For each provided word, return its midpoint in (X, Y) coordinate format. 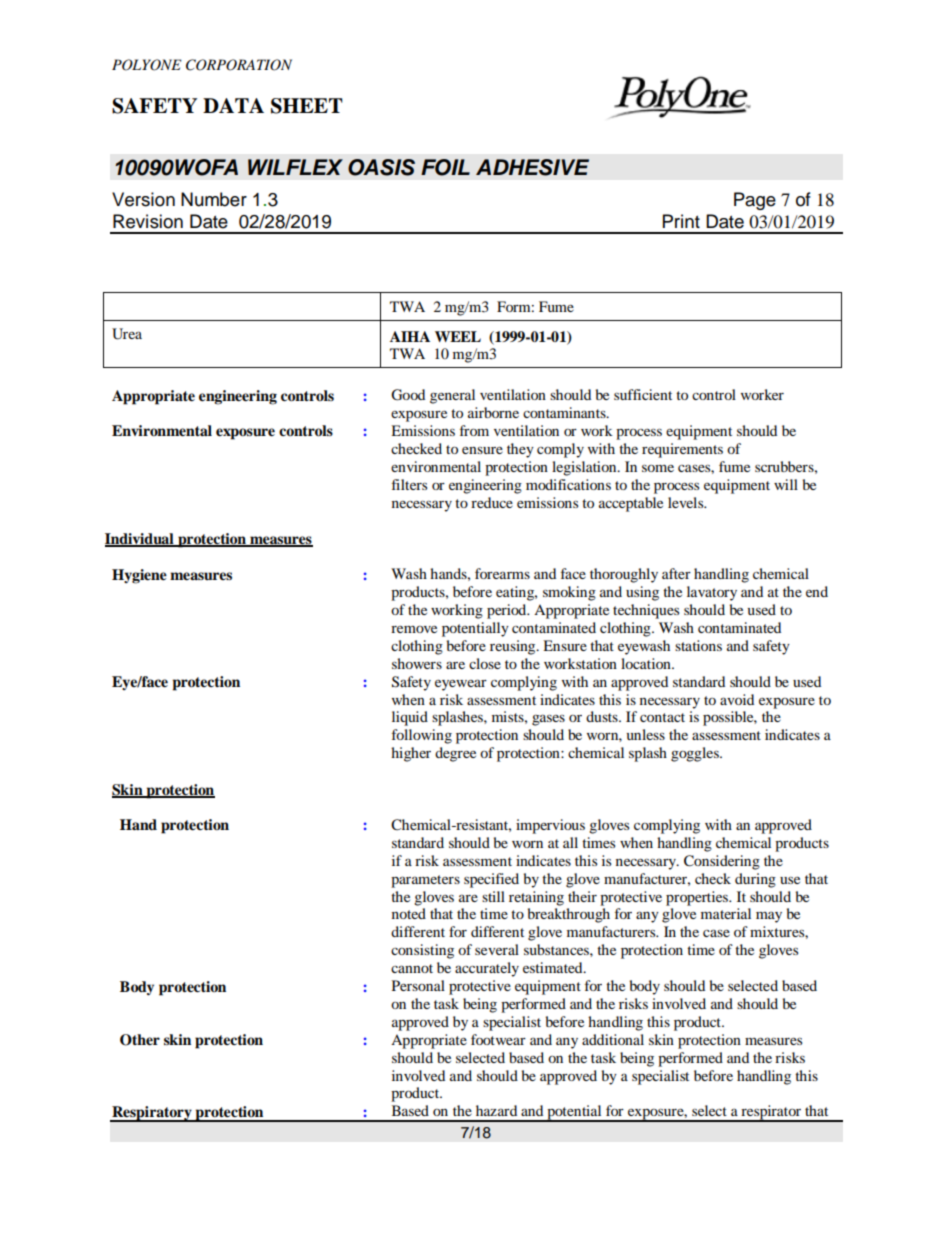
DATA (233, 105)
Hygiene (139, 576)
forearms (502, 573)
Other (140, 1040)
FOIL (445, 167)
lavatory (712, 593)
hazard (496, 1110)
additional (613, 1039)
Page (755, 201)
